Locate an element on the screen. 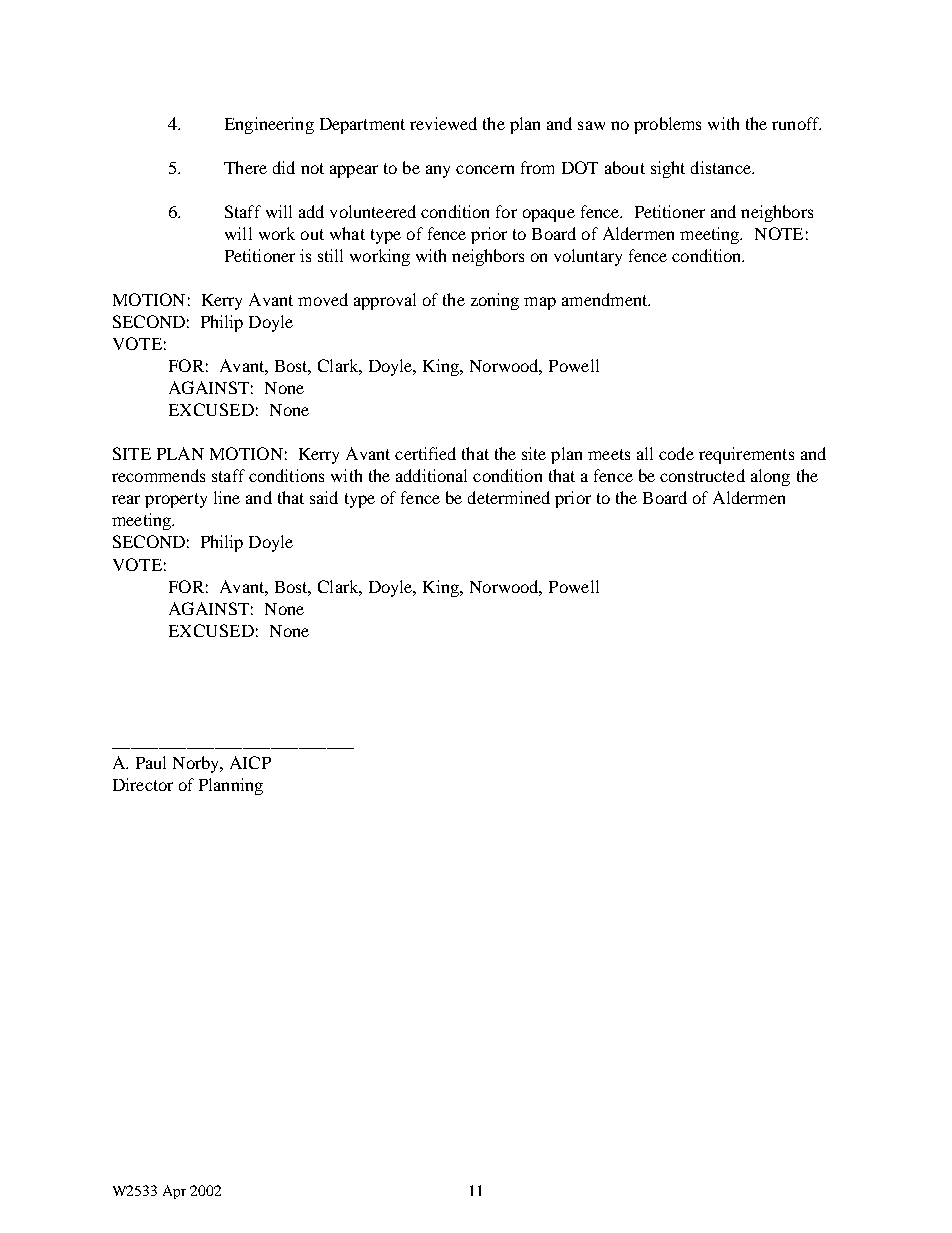 The image size is (952, 1233). There is located at coordinates (245, 167).
